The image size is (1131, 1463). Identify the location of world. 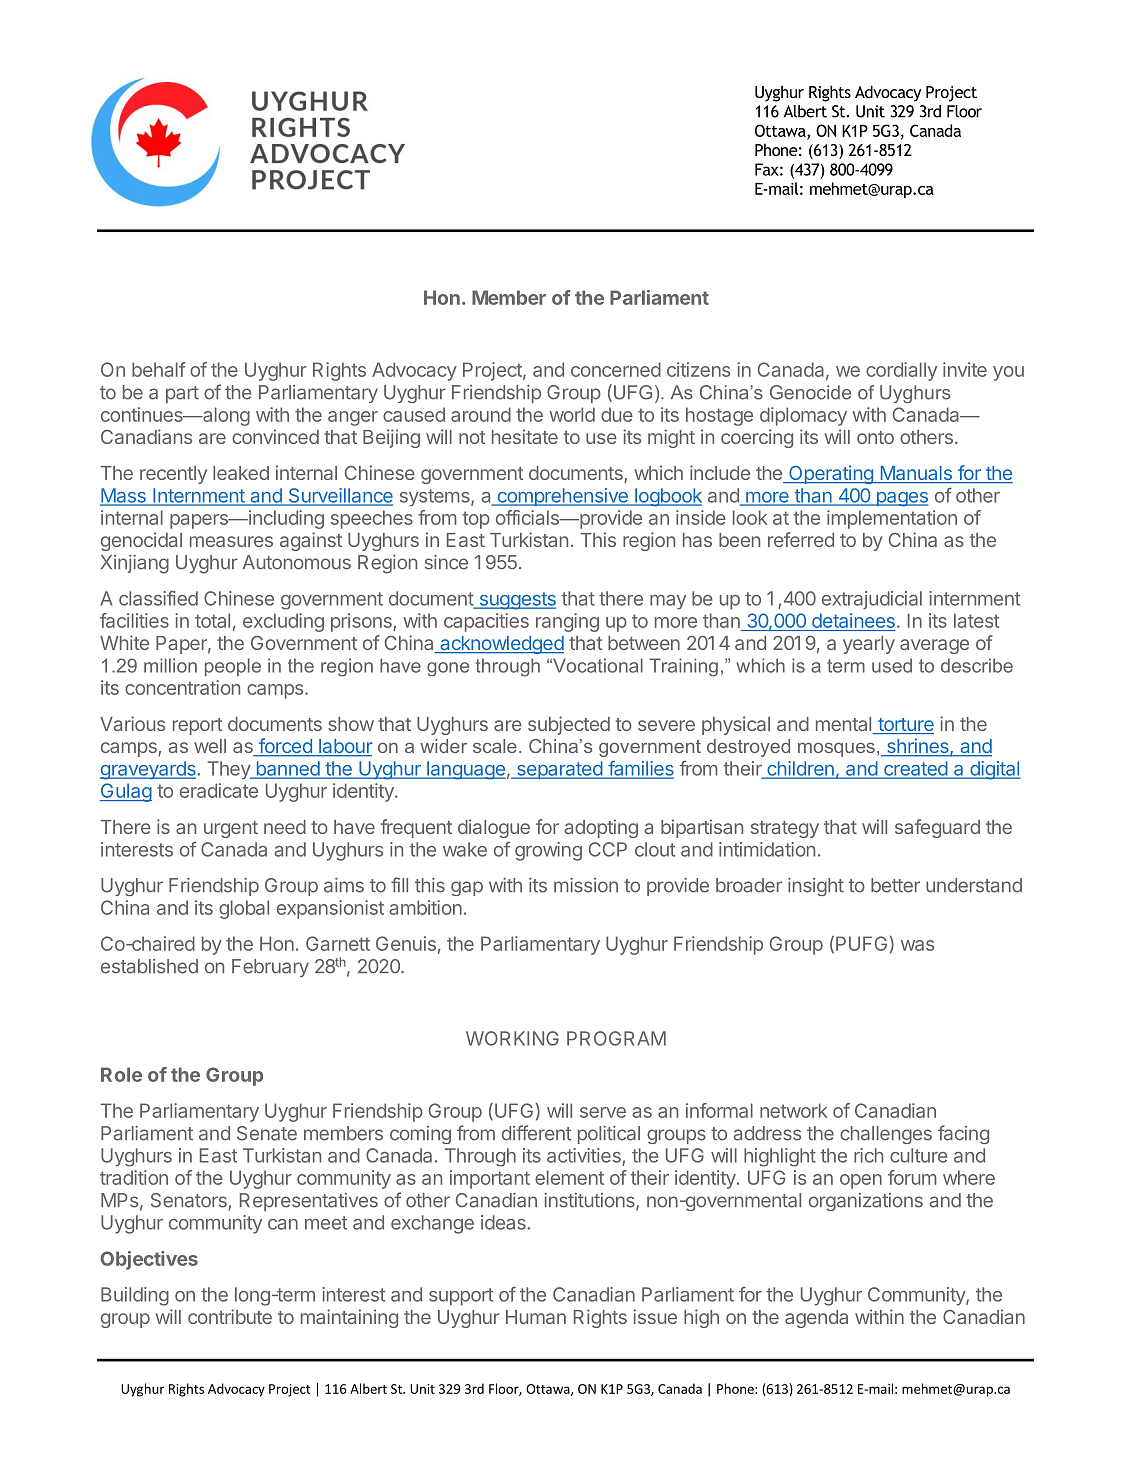
(572, 414).
